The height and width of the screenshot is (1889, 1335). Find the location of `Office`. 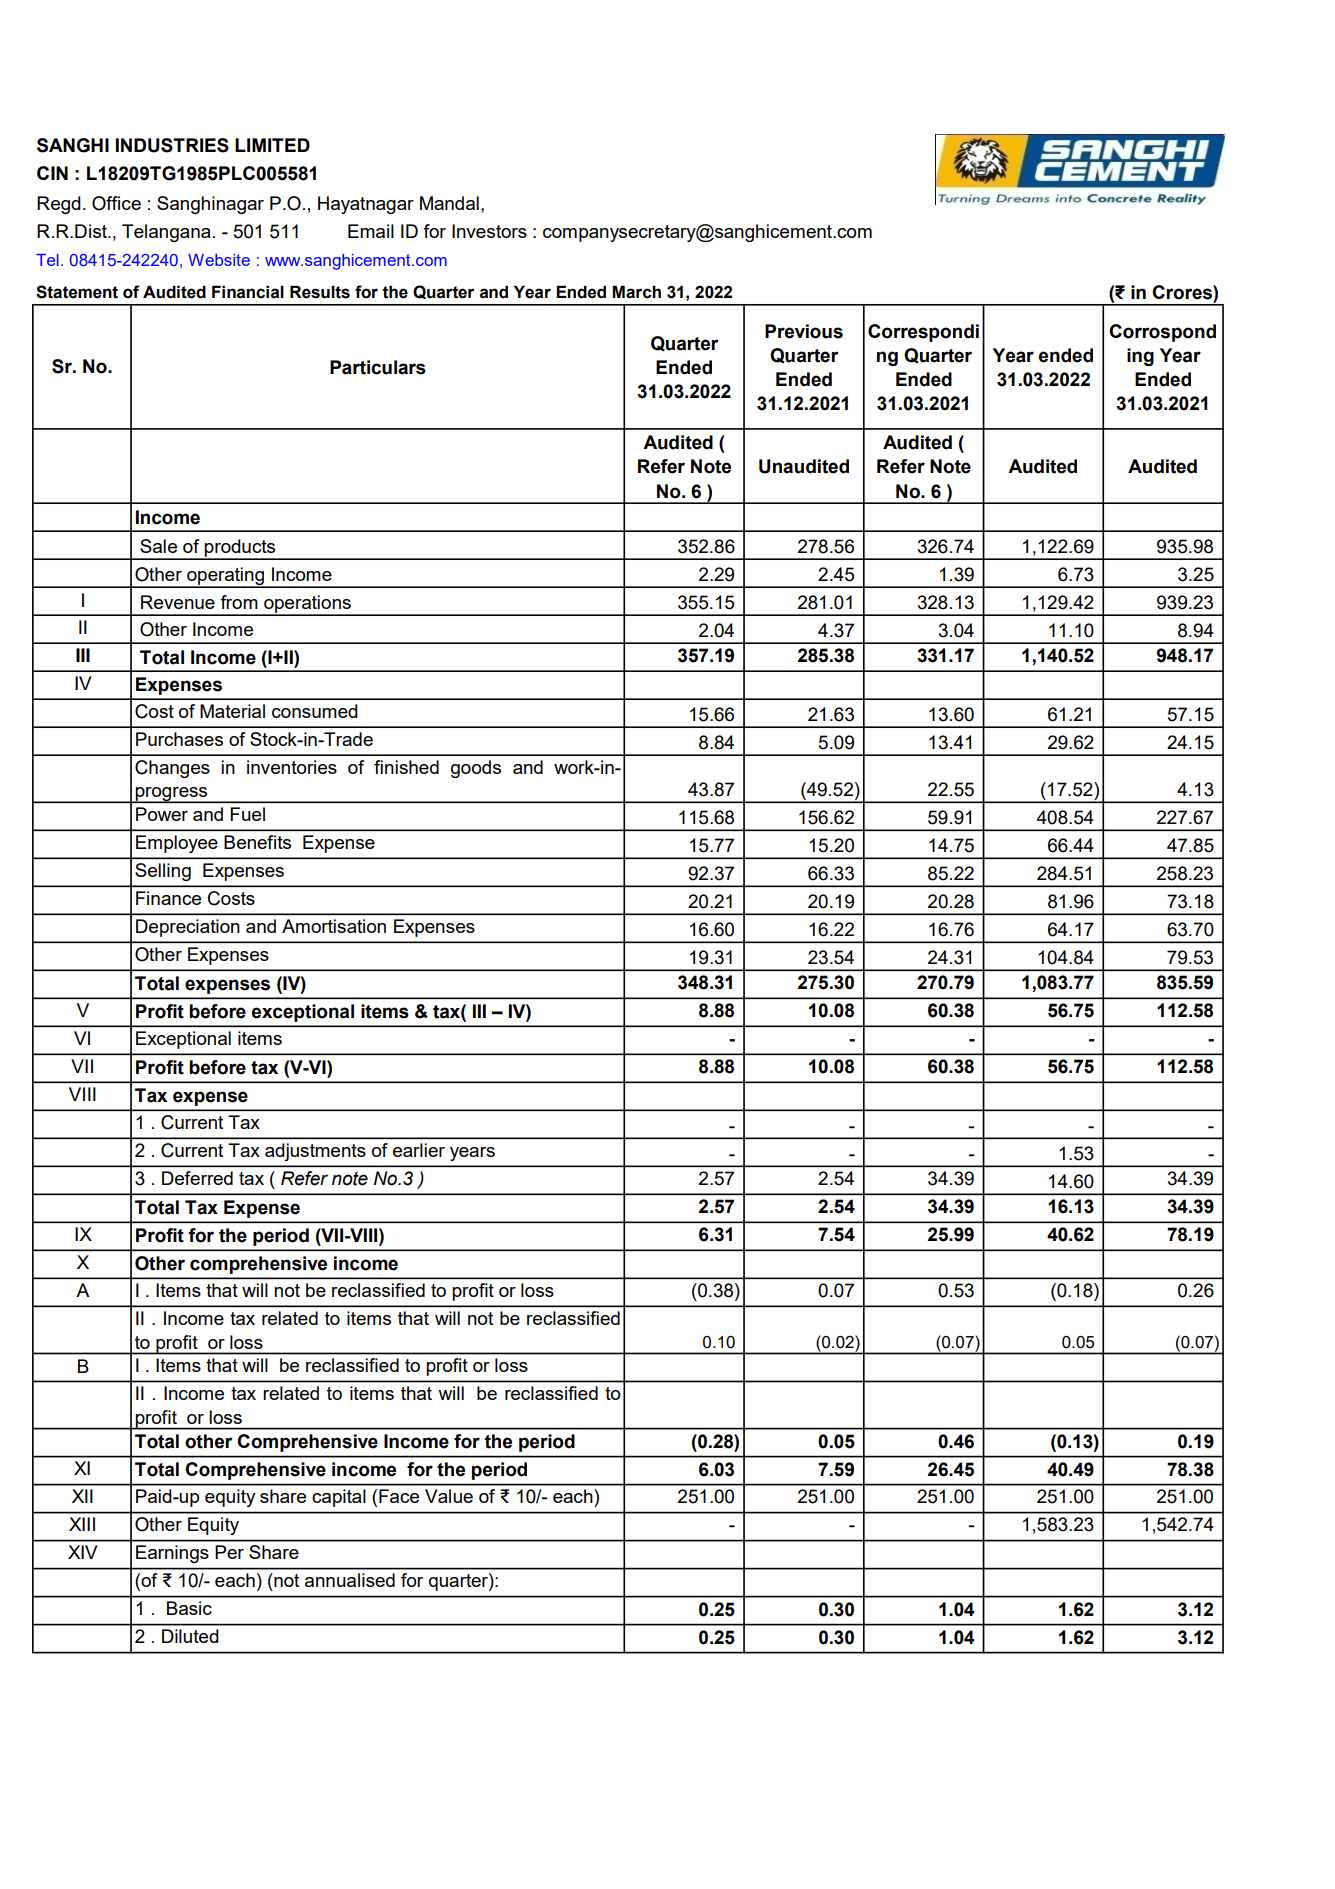

Office is located at coordinates (116, 203).
